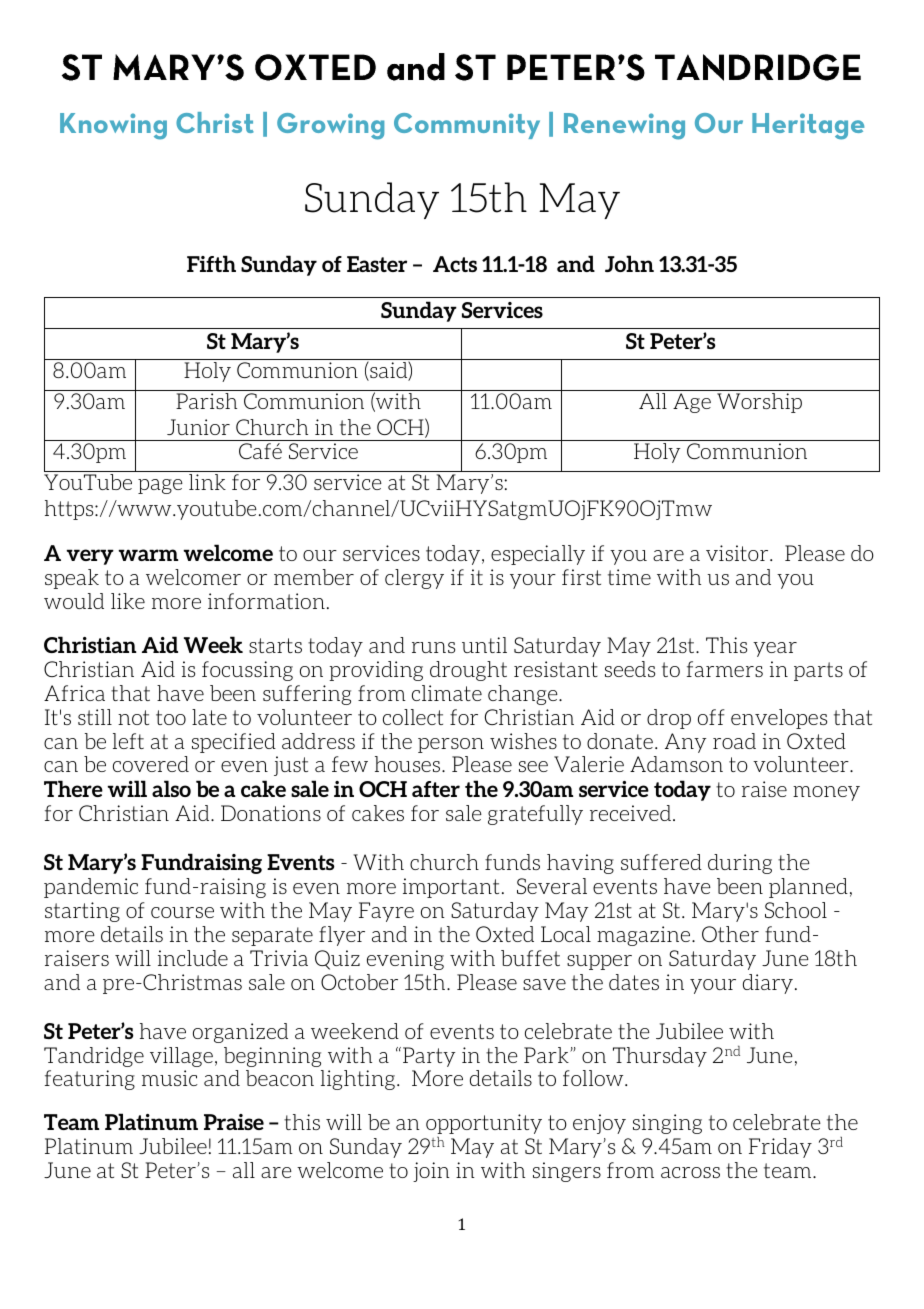  Describe the element at coordinates (455, 264) in the screenshot. I see `Acts` at that location.
